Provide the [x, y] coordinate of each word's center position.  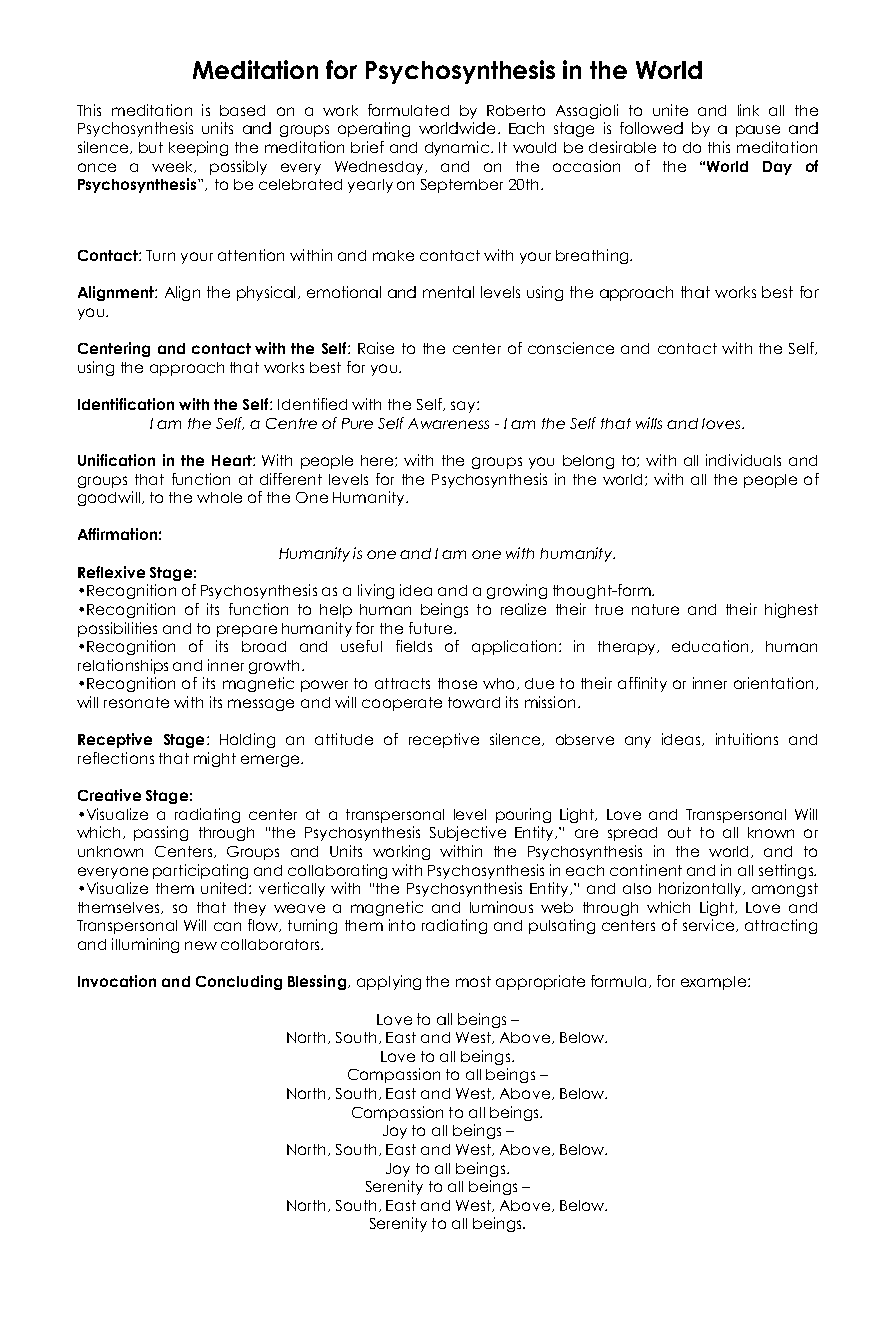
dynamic [457, 148]
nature [655, 609]
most [473, 981]
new [201, 945]
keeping [198, 148]
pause [758, 131]
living [376, 591]
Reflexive [111, 572]
